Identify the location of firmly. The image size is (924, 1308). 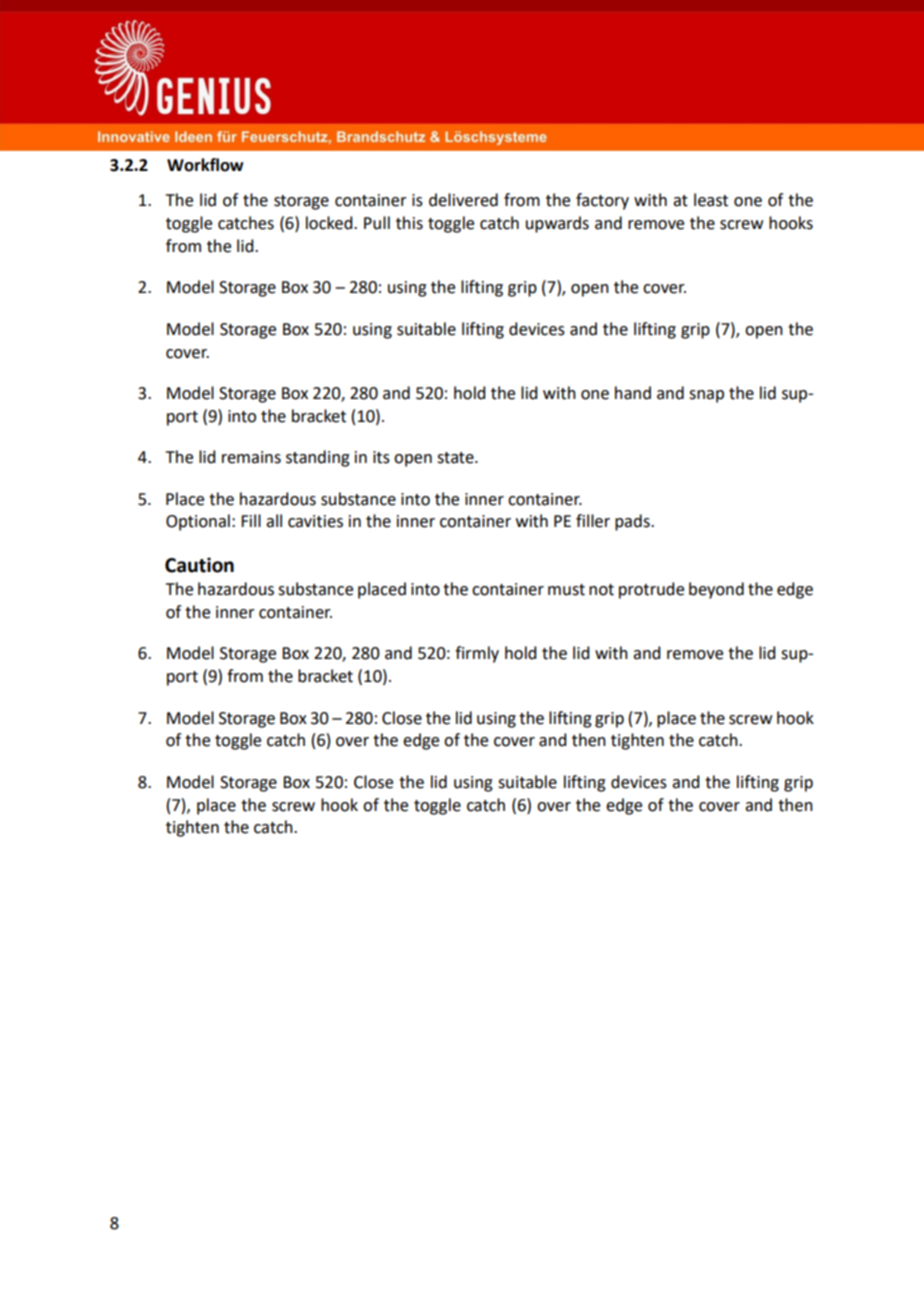
(477, 654).
